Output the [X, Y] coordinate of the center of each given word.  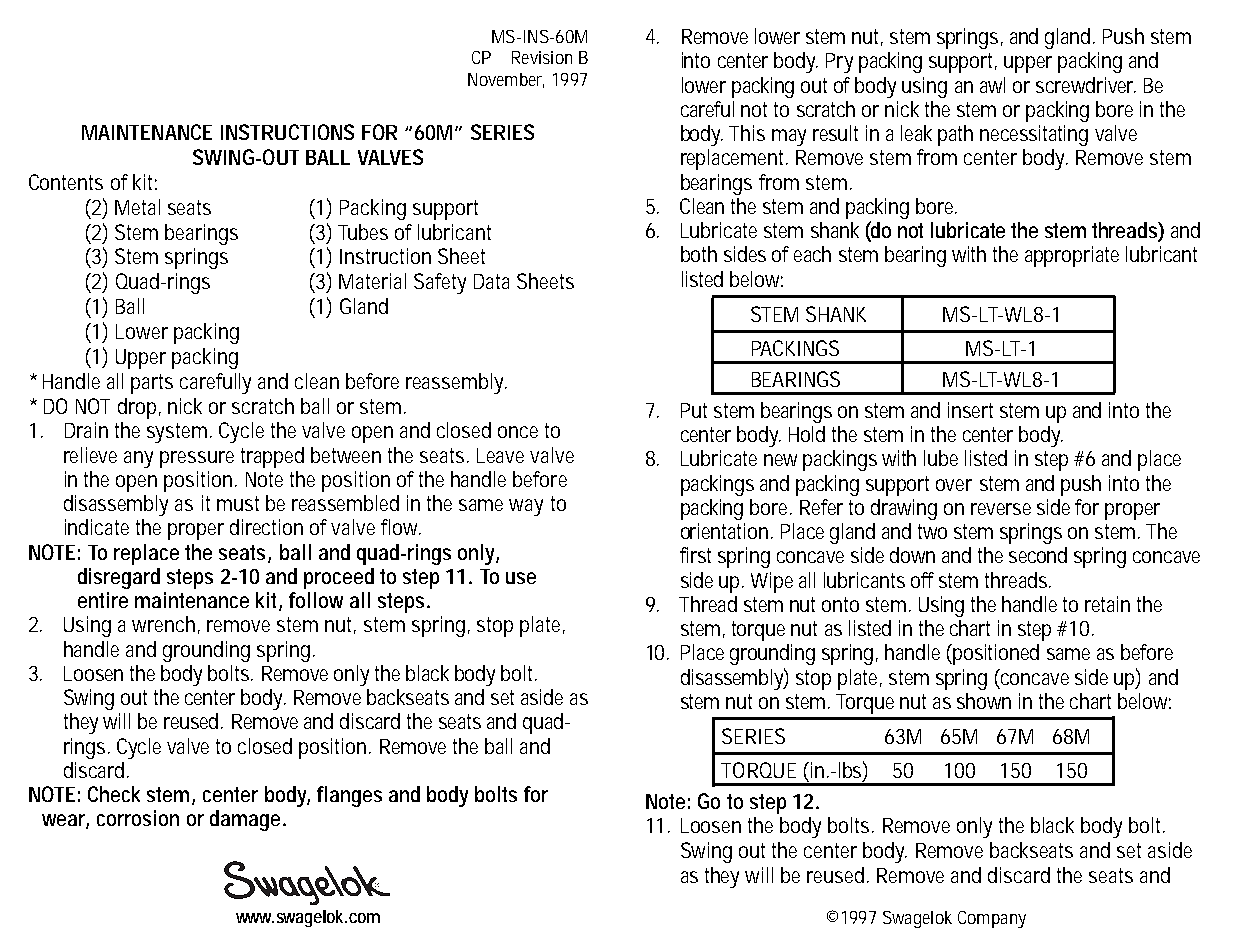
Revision [542, 57]
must [238, 503]
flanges [349, 796]
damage [245, 820]
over [954, 485]
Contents [66, 182]
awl [992, 85]
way [526, 507]
